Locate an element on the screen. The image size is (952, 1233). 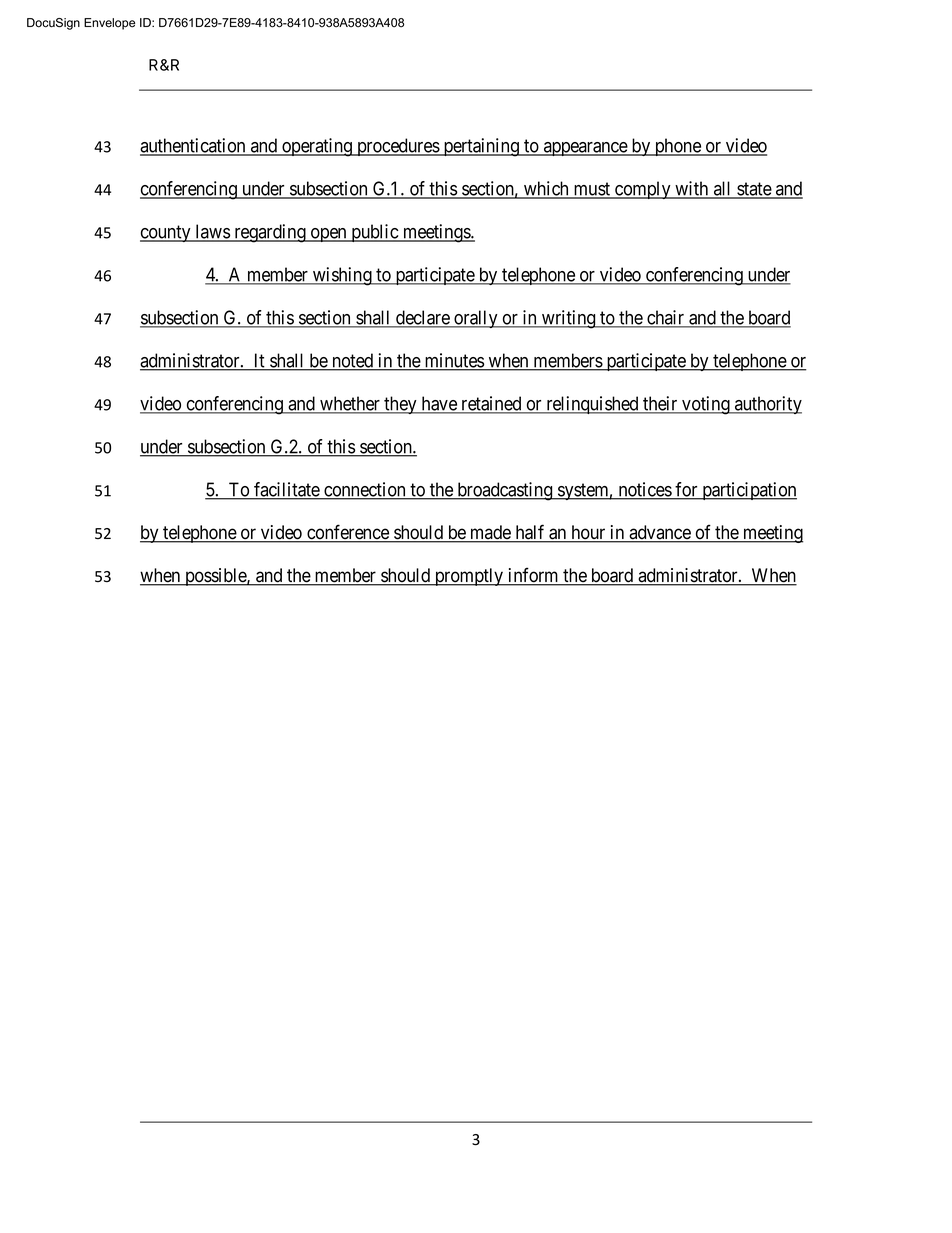
notices is located at coordinates (644, 490).
